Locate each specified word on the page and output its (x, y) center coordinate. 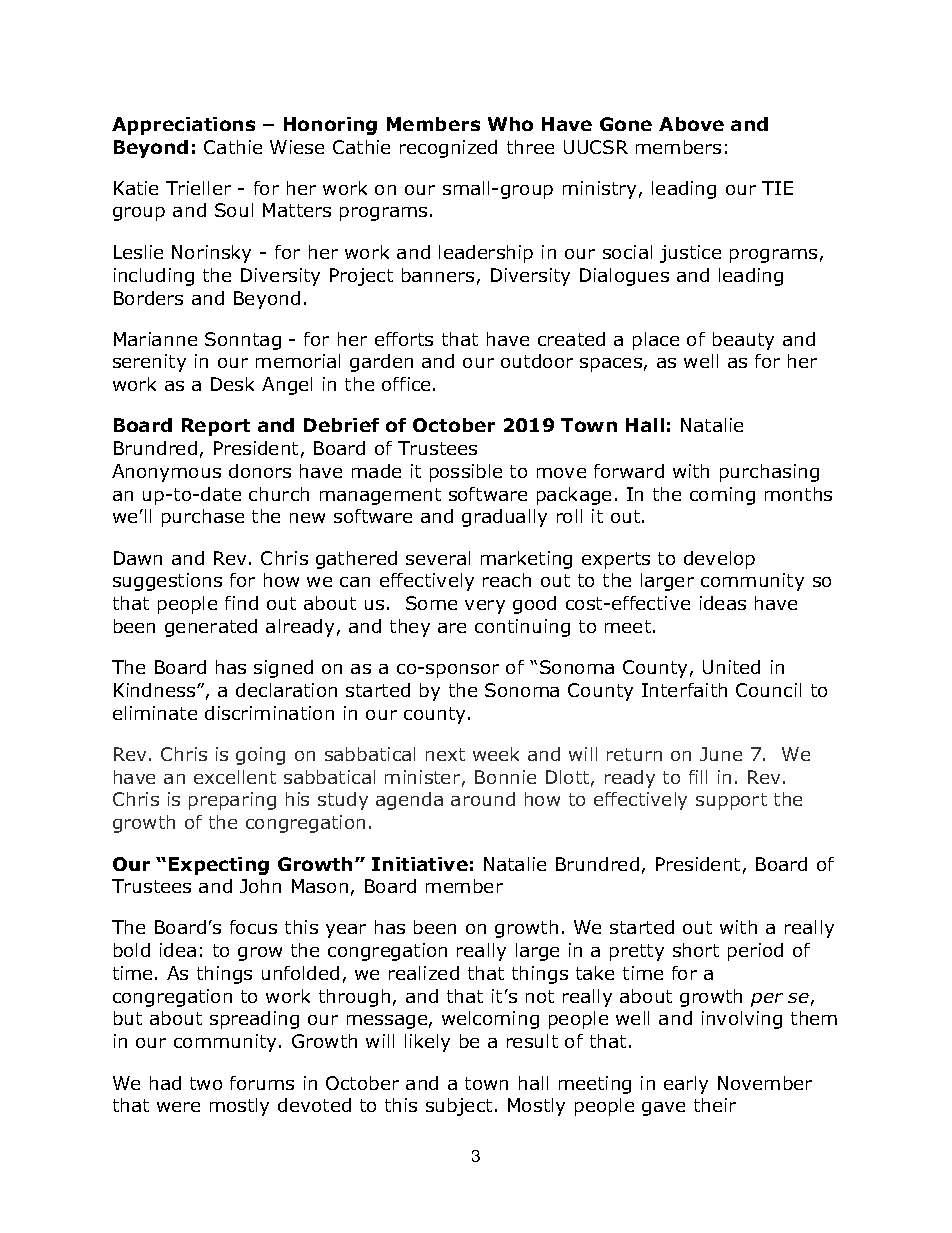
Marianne (155, 339)
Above (691, 124)
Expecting (219, 866)
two (206, 1083)
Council (768, 690)
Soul (234, 210)
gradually (504, 518)
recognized (448, 149)
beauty (743, 341)
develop (719, 560)
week (496, 754)
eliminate (155, 713)
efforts (404, 339)
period (755, 952)
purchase (203, 518)
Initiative (420, 864)
